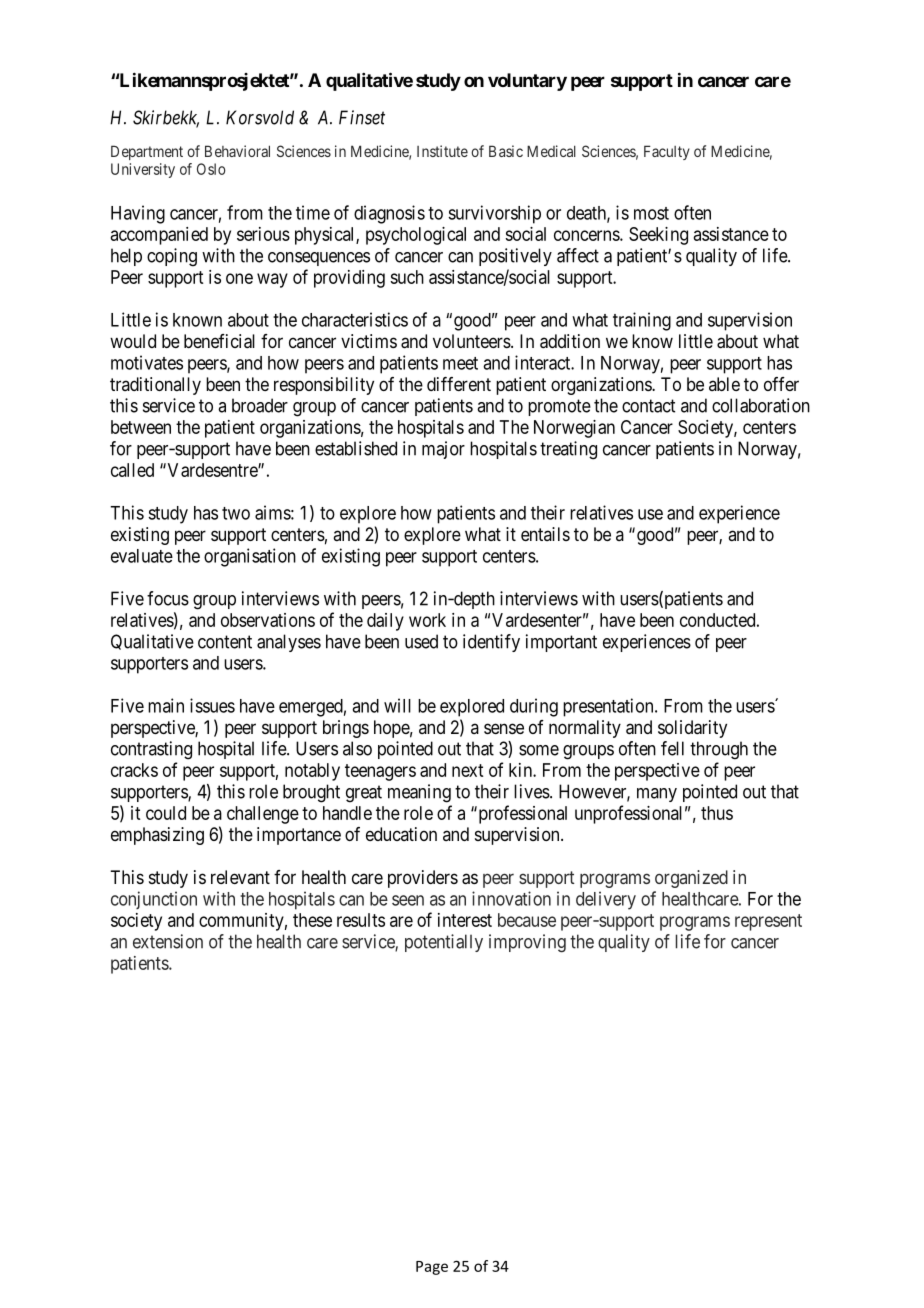  What do you see at coordinates (212, 705) in the screenshot?
I see `issues` at bounding box center [212, 705].
